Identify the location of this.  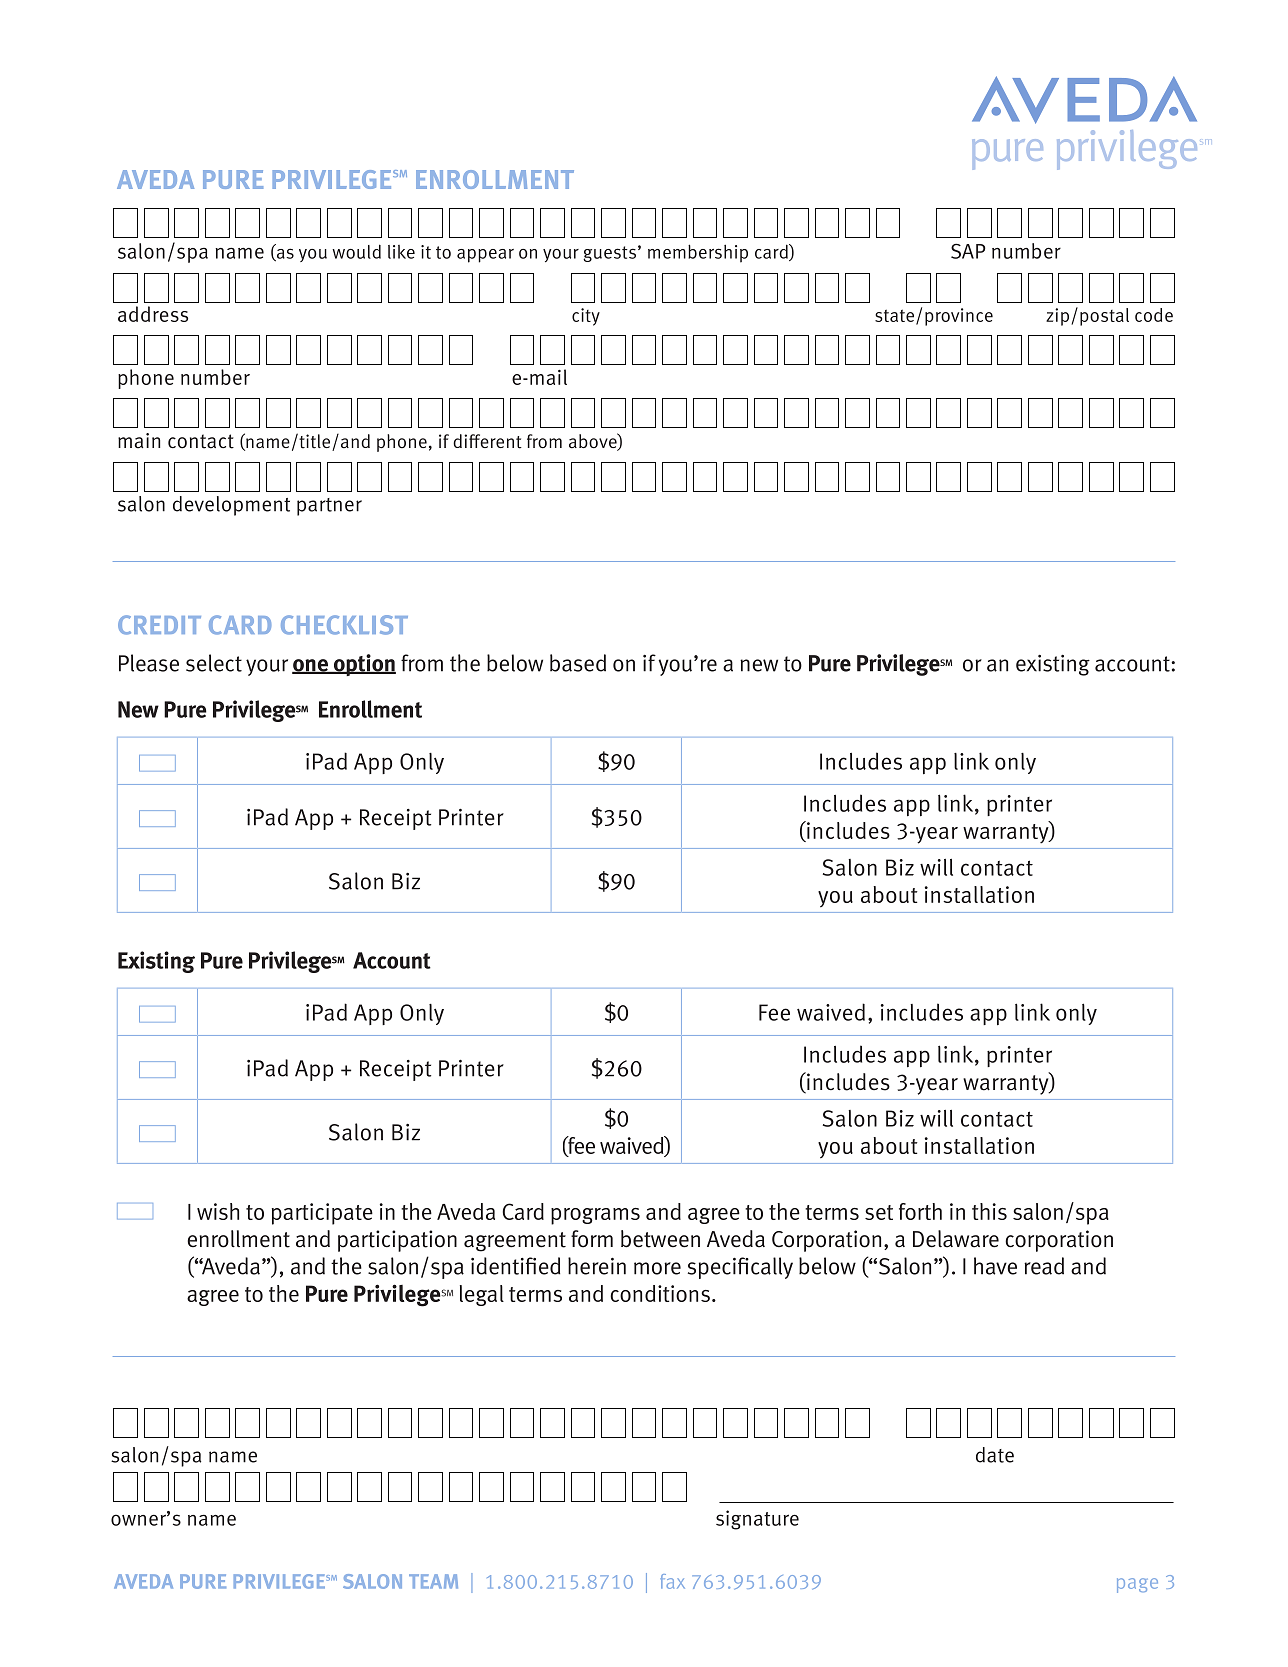
(989, 1211).
